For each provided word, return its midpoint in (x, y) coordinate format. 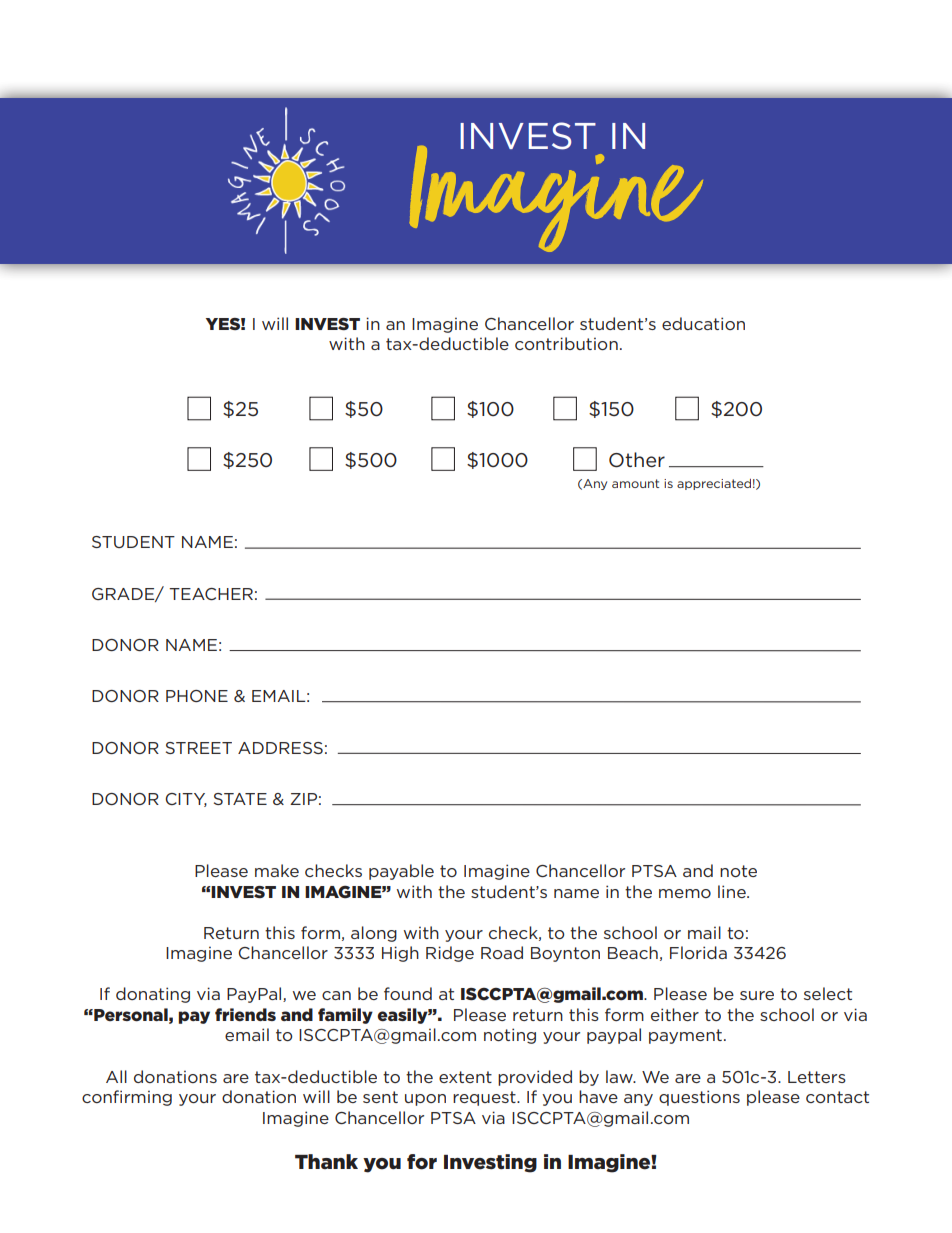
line (733, 891)
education (703, 323)
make (277, 870)
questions (699, 1098)
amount (635, 483)
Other (637, 460)
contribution (566, 343)
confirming (127, 1098)
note (738, 871)
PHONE (197, 696)
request (485, 1098)
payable (401, 872)
